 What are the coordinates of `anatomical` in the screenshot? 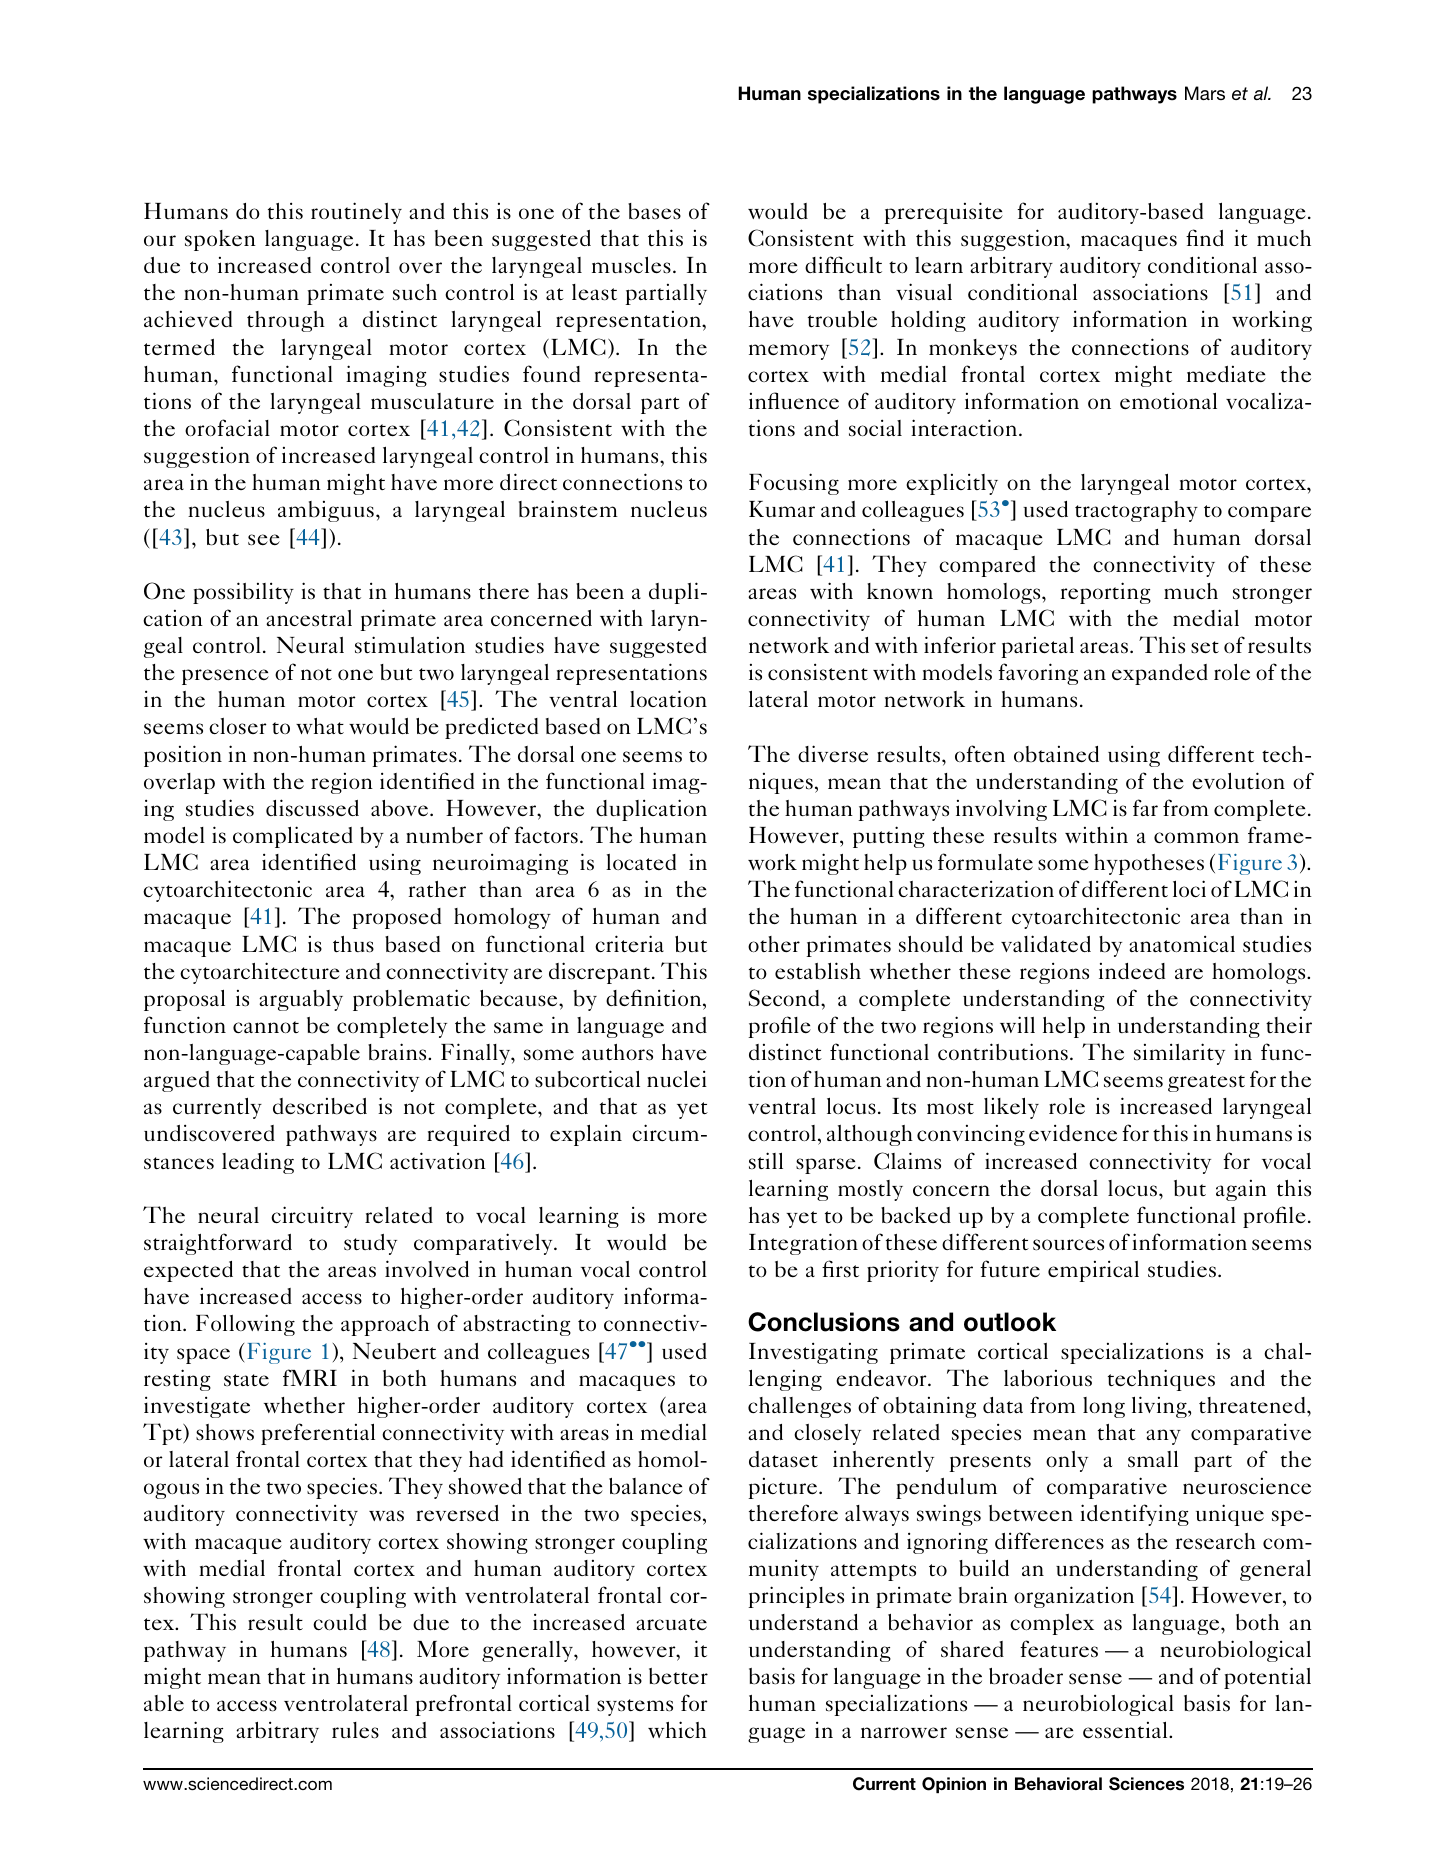 It's located at (1182, 943).
